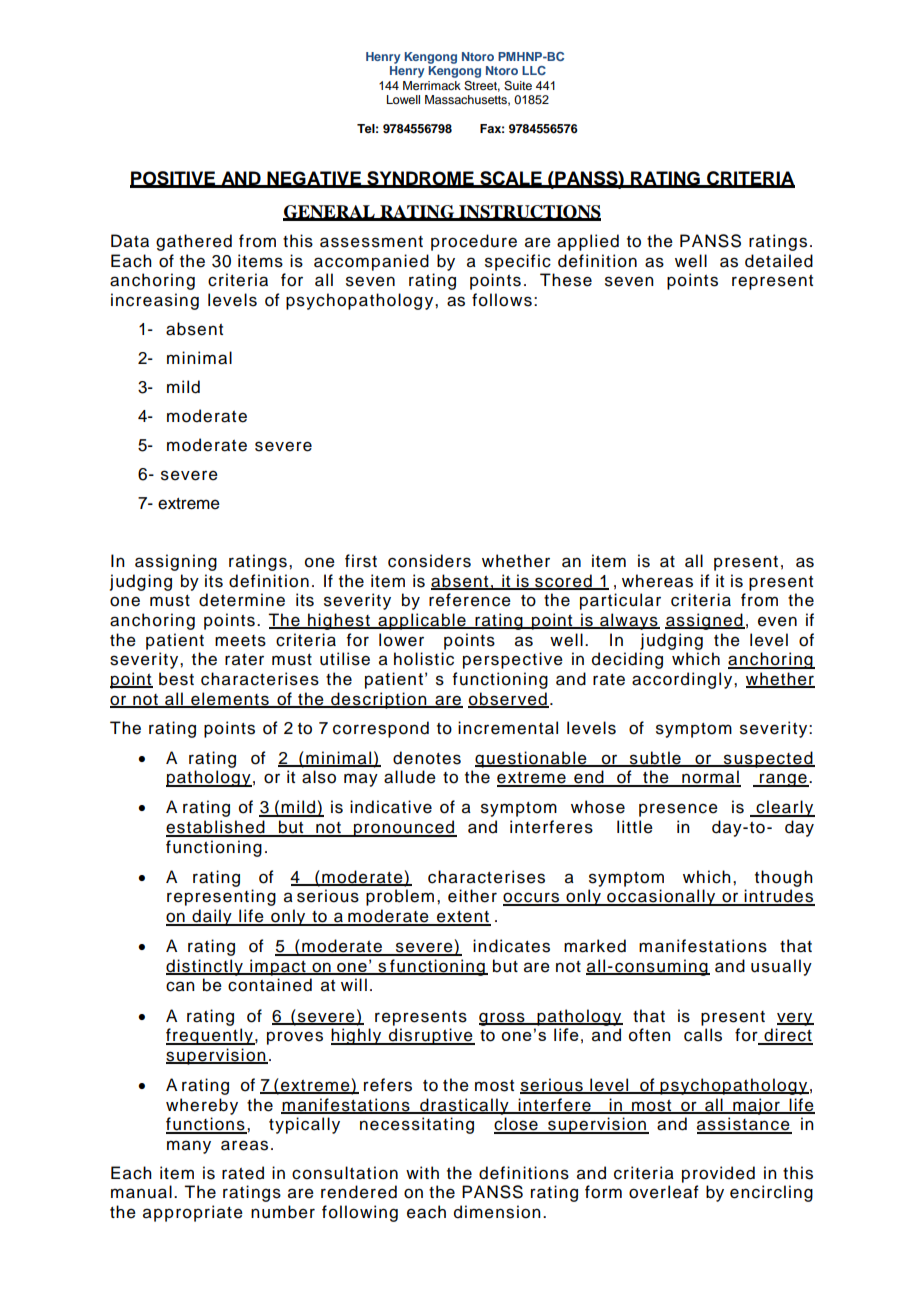 The width and height of the screenshot is (924, 1309). I want to click on assigned, so click(705, 621).
